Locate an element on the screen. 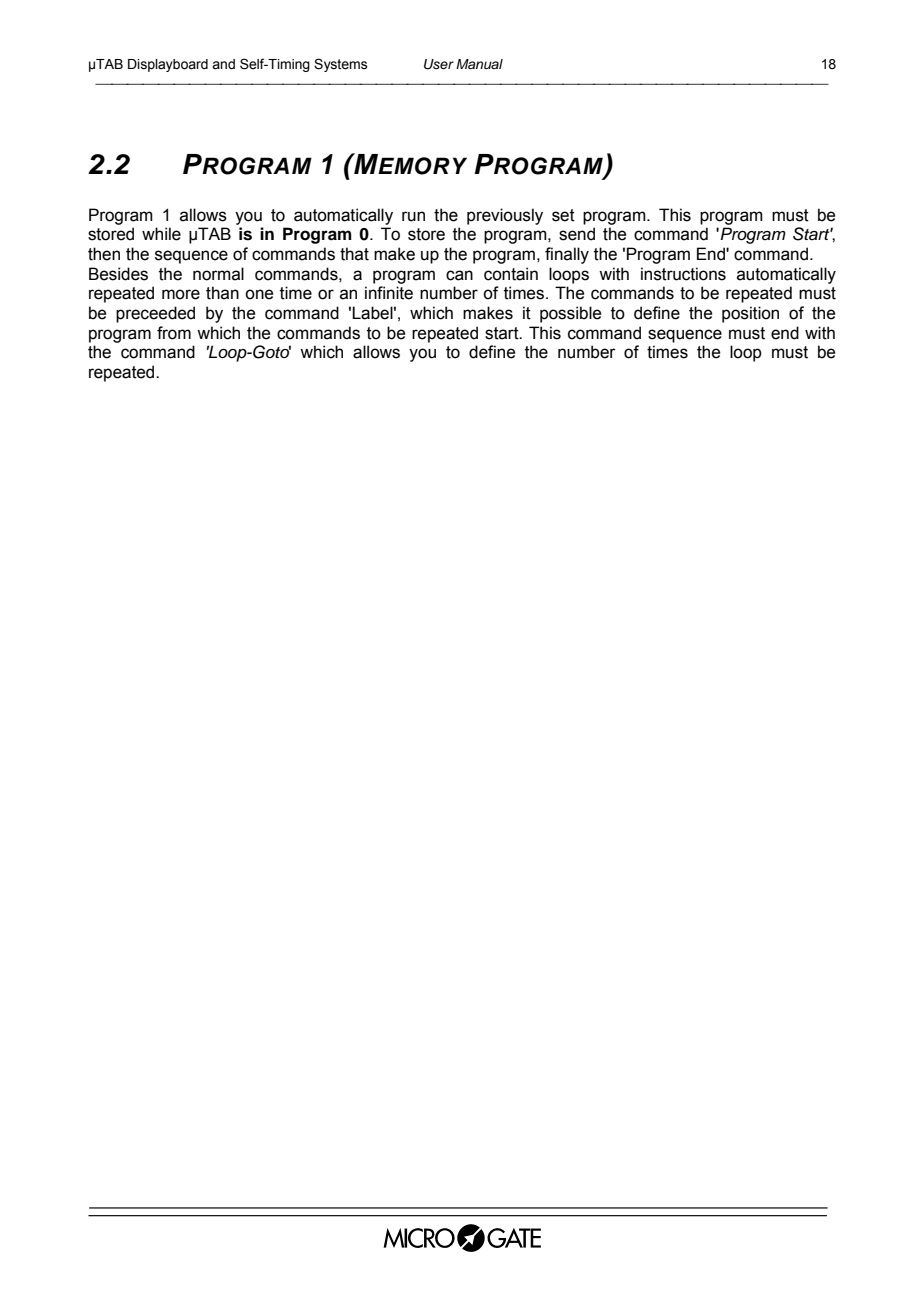 This screenshot has height=1308, width=924. set is located at coordinates (563, 215).
